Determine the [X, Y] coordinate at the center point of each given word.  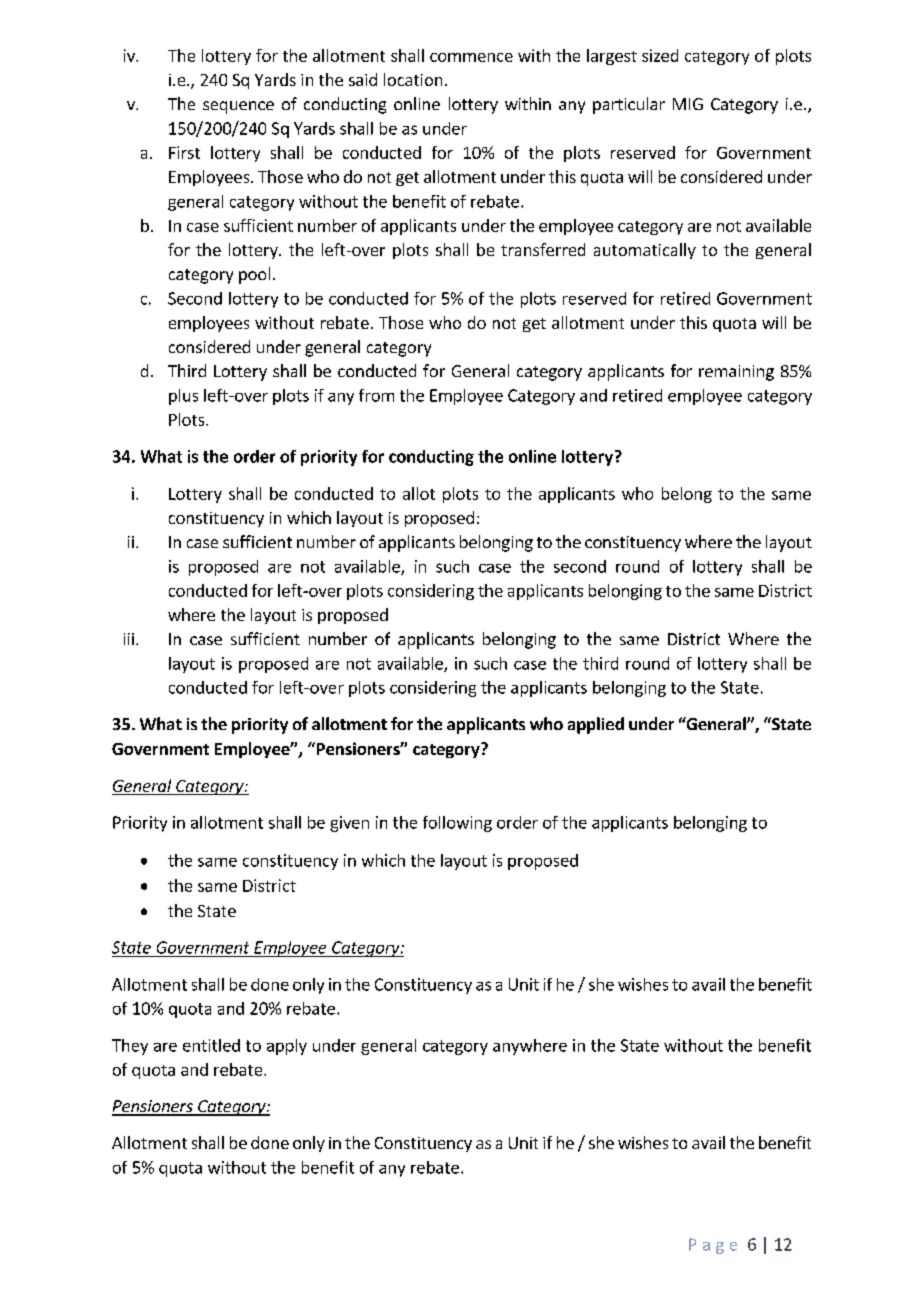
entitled [211, 1045]
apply [287, 1047]
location [413, 79]
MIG [688, 104]
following [457, 824]
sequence [238, 107]
